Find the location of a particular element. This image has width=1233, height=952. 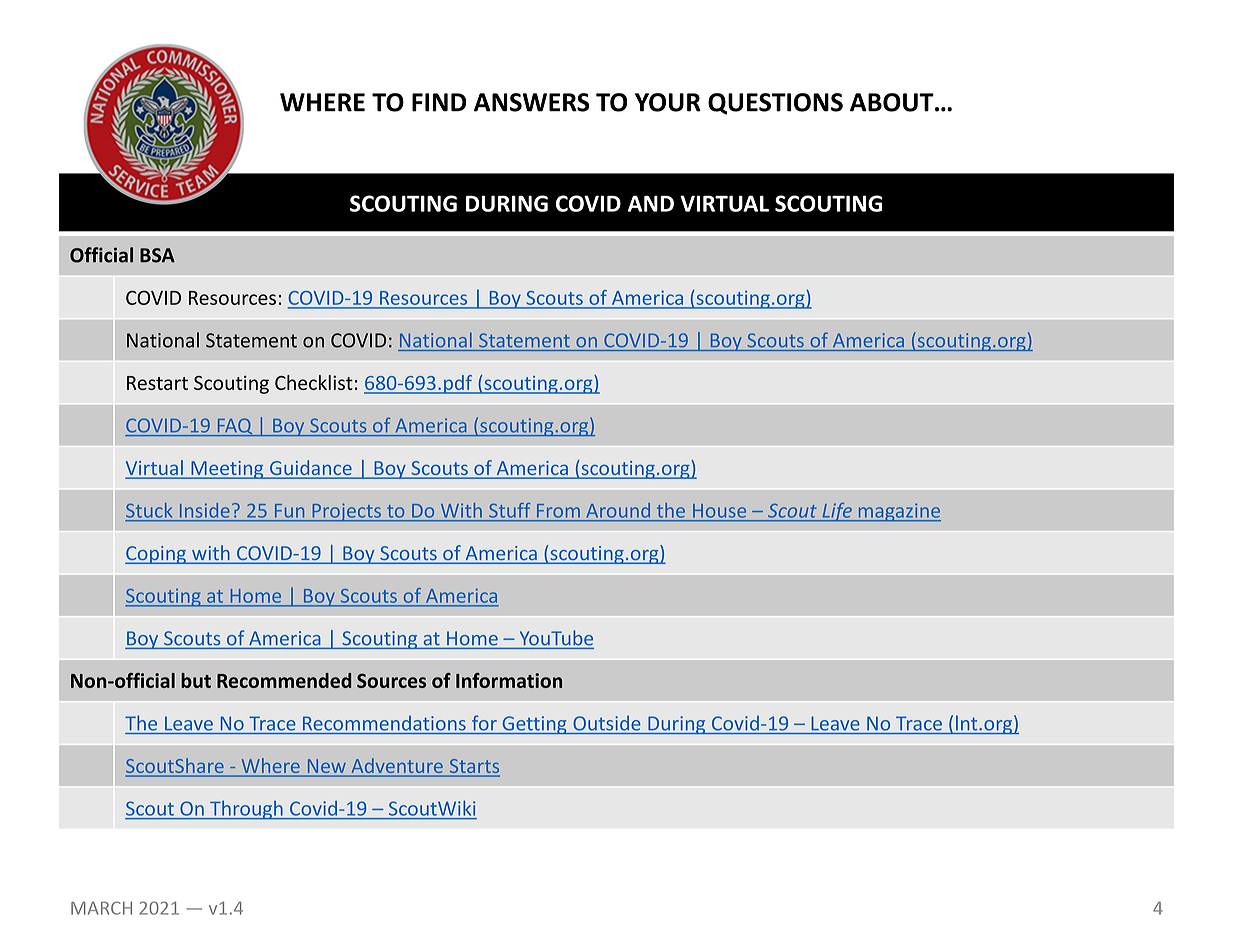

Starts is located at coordinates (473, 767).
